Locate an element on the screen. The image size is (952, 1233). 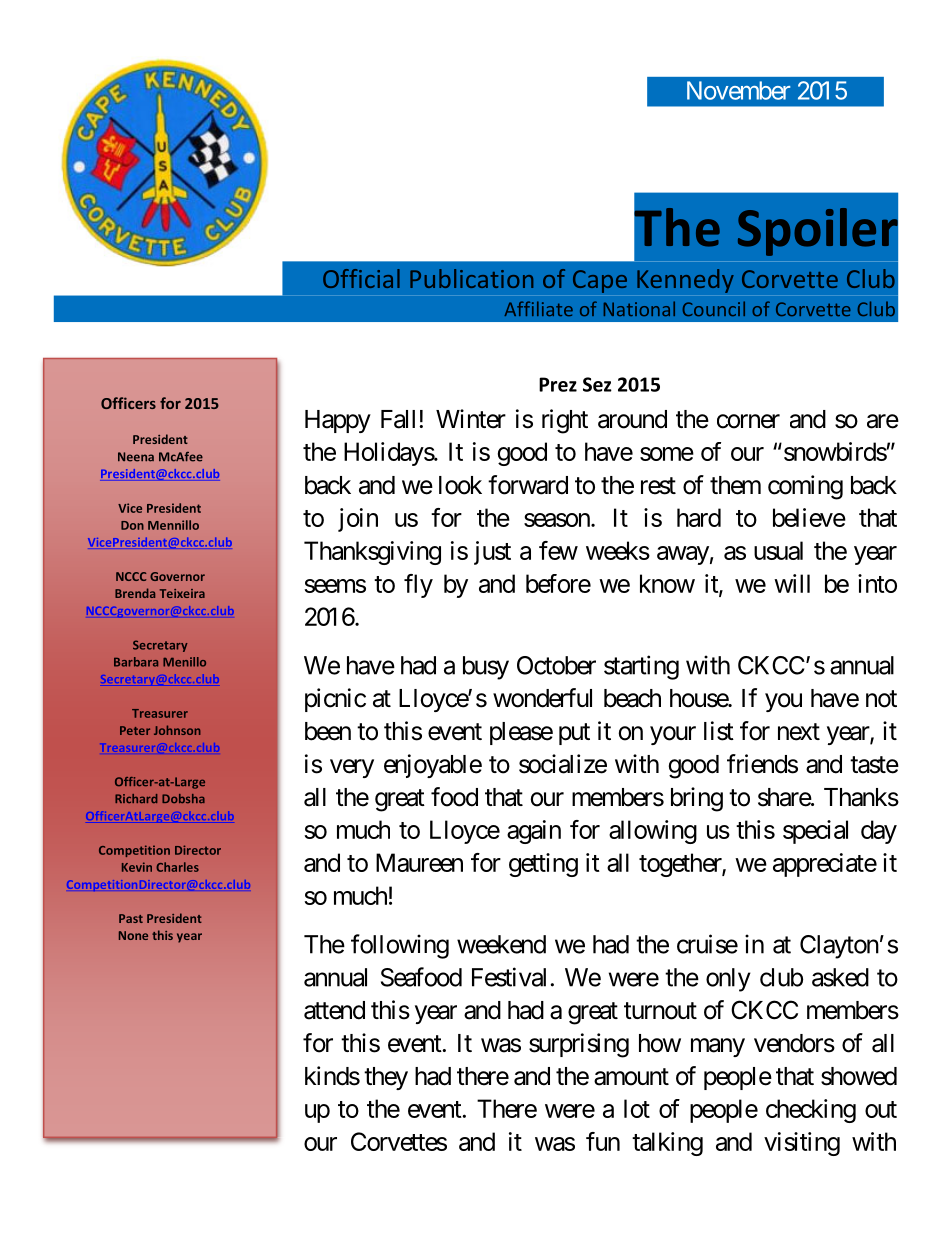
special is located at coordinates (815, 832).
